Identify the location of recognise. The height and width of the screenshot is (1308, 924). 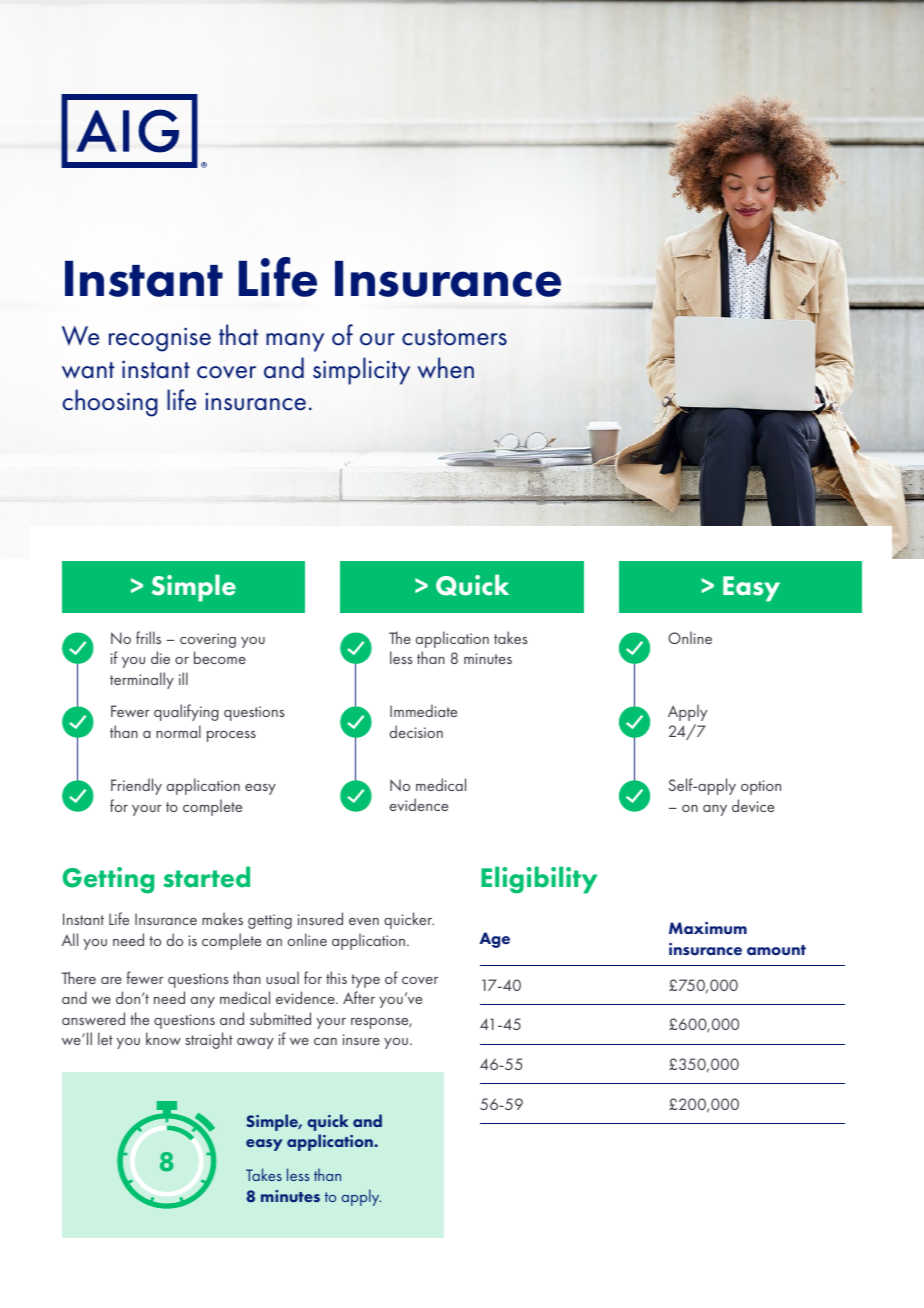
(160, 339).
